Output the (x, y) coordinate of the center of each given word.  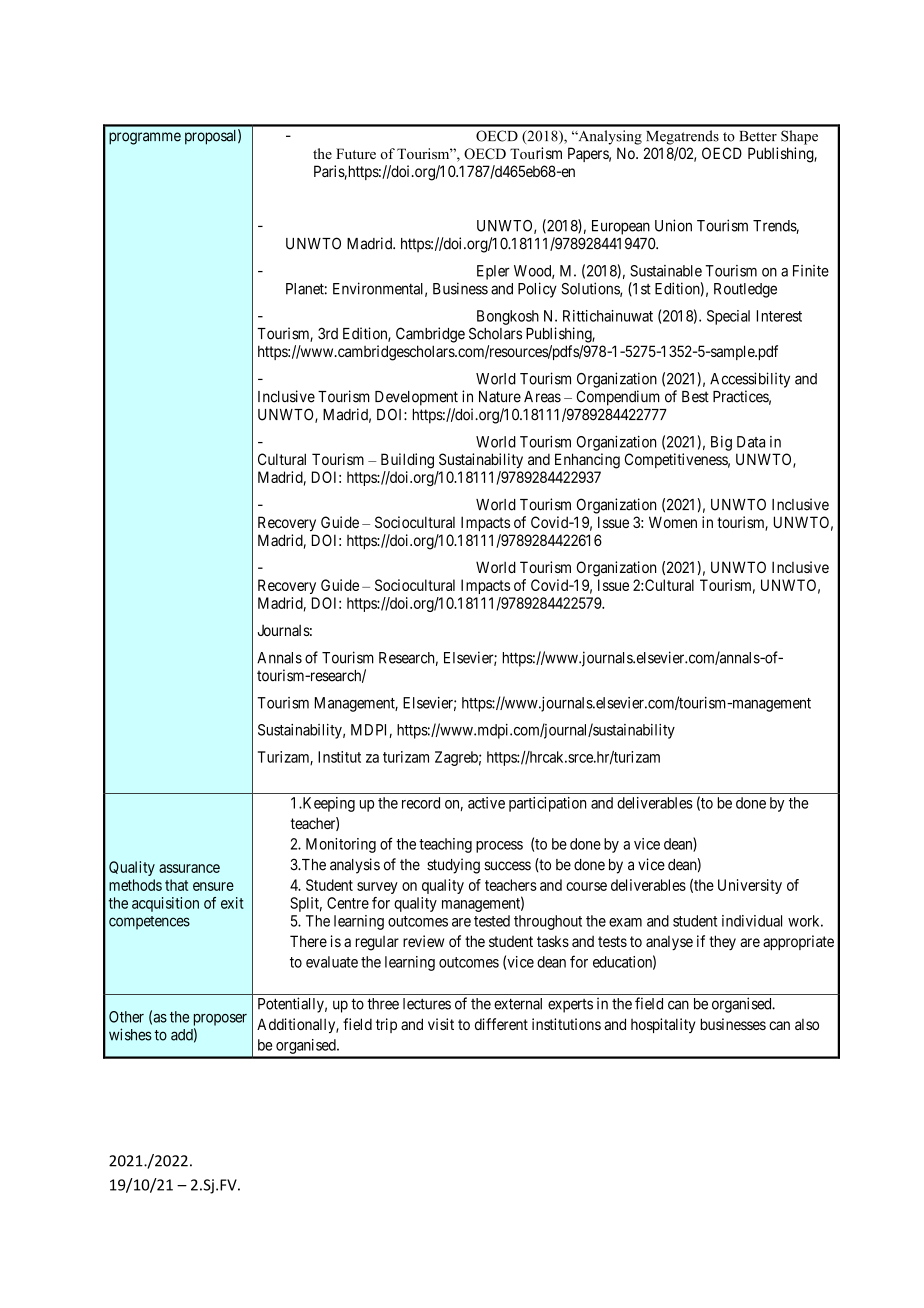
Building (407, 461)
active (486, 803)
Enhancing (587, 461)
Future (356, 153)
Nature (500, 397)
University (750, 886)
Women (673, 522)
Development (416, 398)
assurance (189, 868)
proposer (220, 1020)
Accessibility (750, 380)
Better (758, 136)
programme (145, 138)
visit (441, 1024)
